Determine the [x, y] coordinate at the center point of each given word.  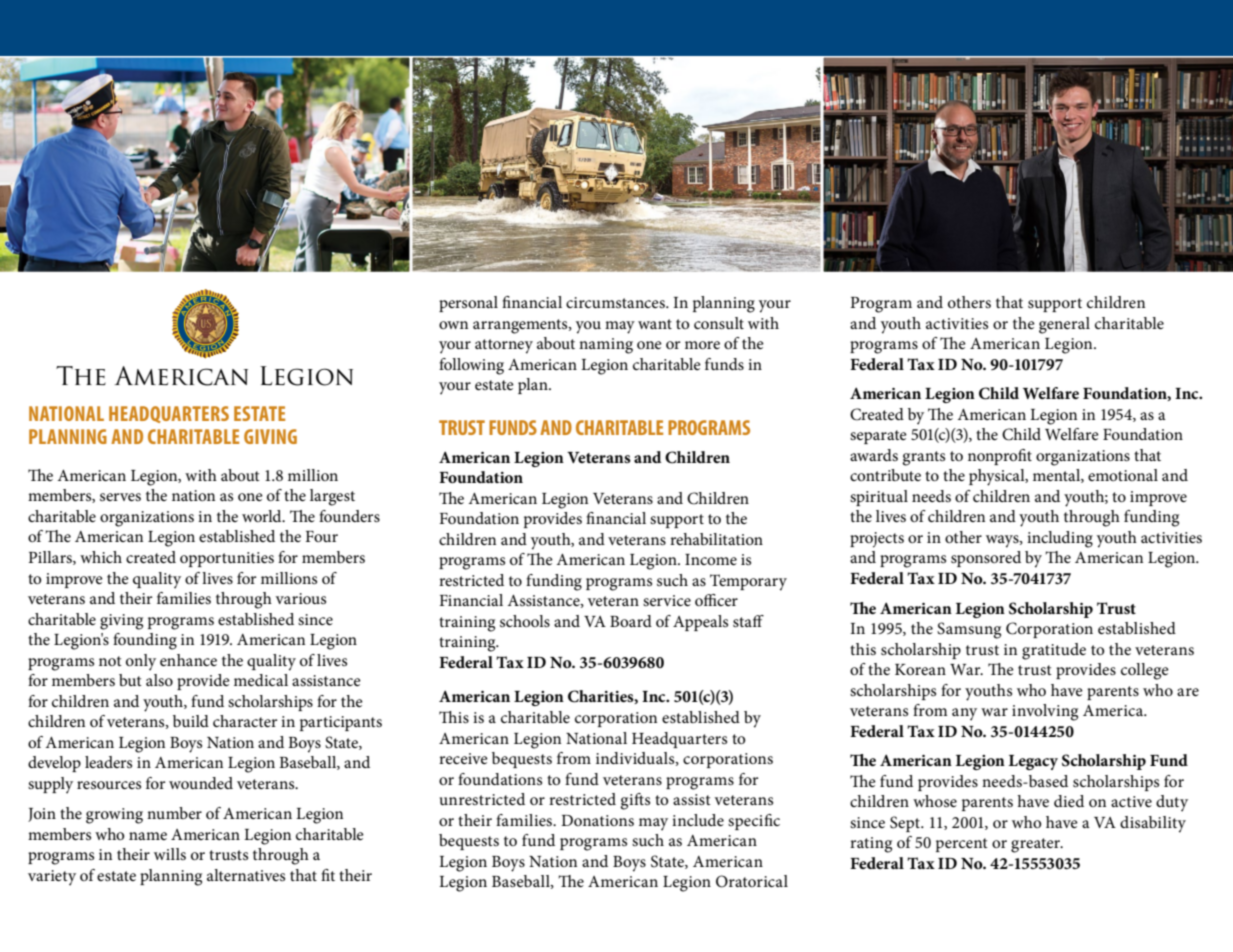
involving [1045, 712]
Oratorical [752, 881]
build [191, 721]
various [300, 598]
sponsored [986, 559]
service [667, 600]
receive [463, 758]
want [655, 324]
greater [1037, 845]
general [1064, 325]
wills [170, 854]
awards [874, 455]
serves [120, 497]
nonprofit [1000, 457]
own [453, 325]
